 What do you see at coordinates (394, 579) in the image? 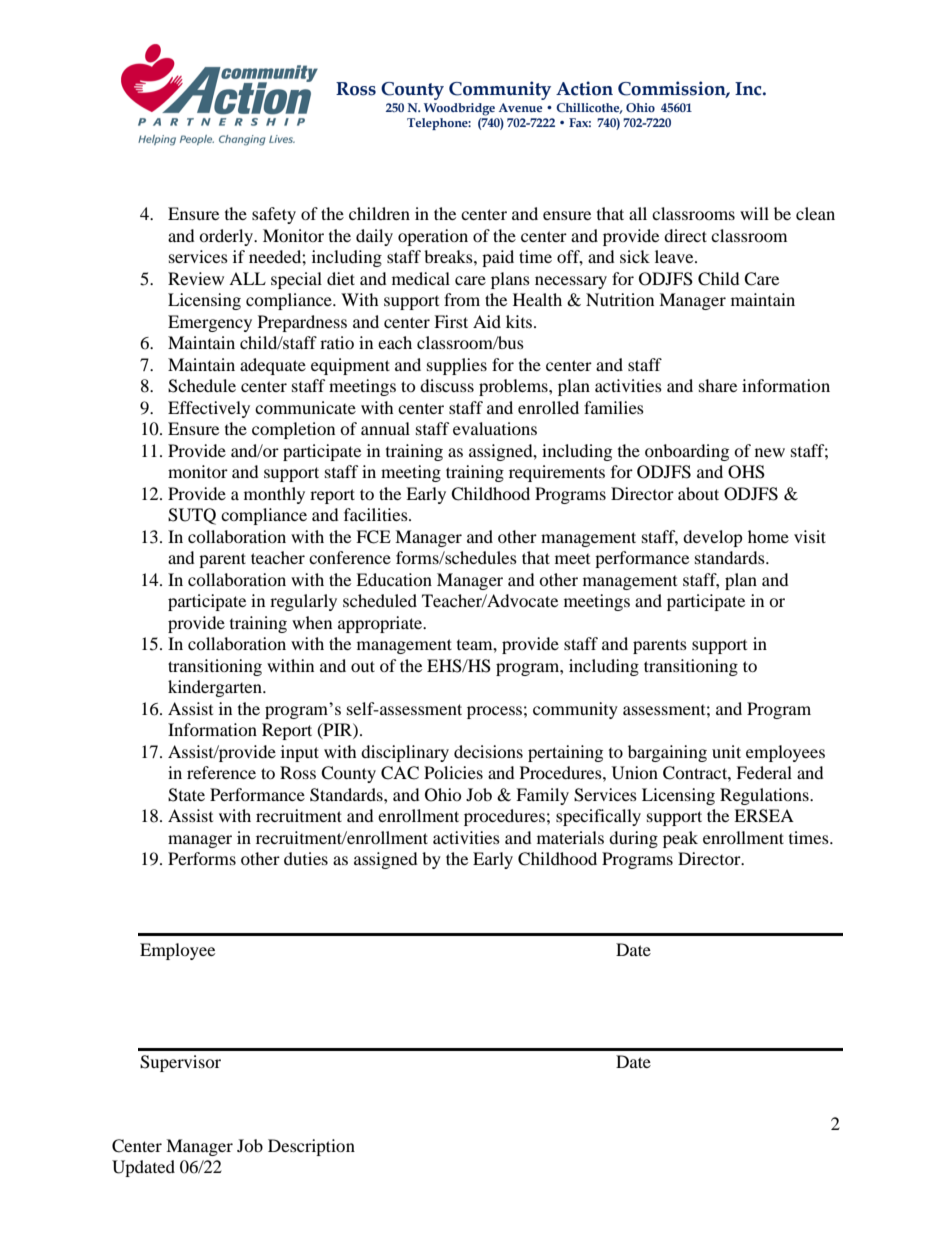
I see `Education` at bounding box center [394, 579].
